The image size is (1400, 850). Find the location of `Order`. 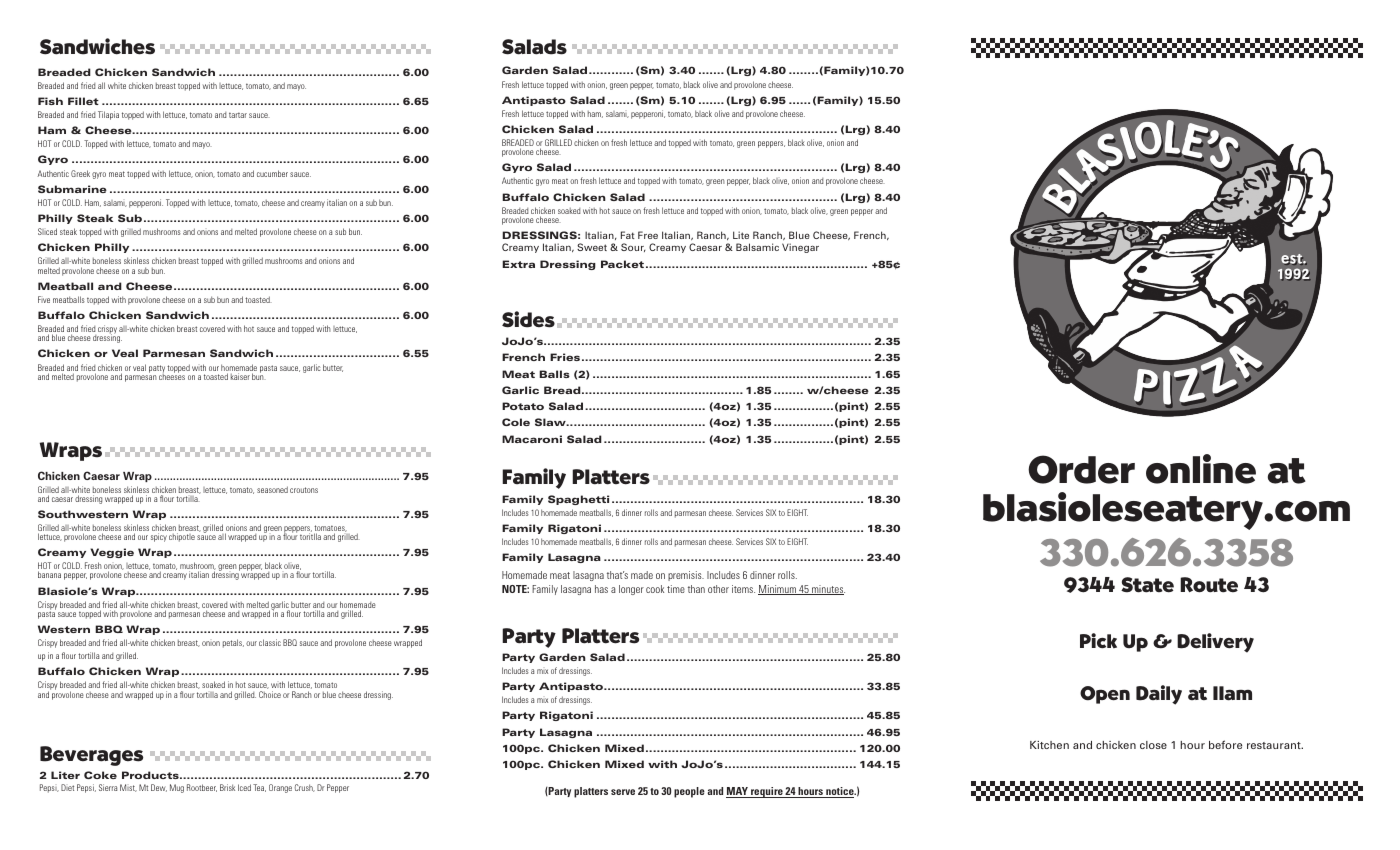

Order is located at coordinates (1081, 469).
